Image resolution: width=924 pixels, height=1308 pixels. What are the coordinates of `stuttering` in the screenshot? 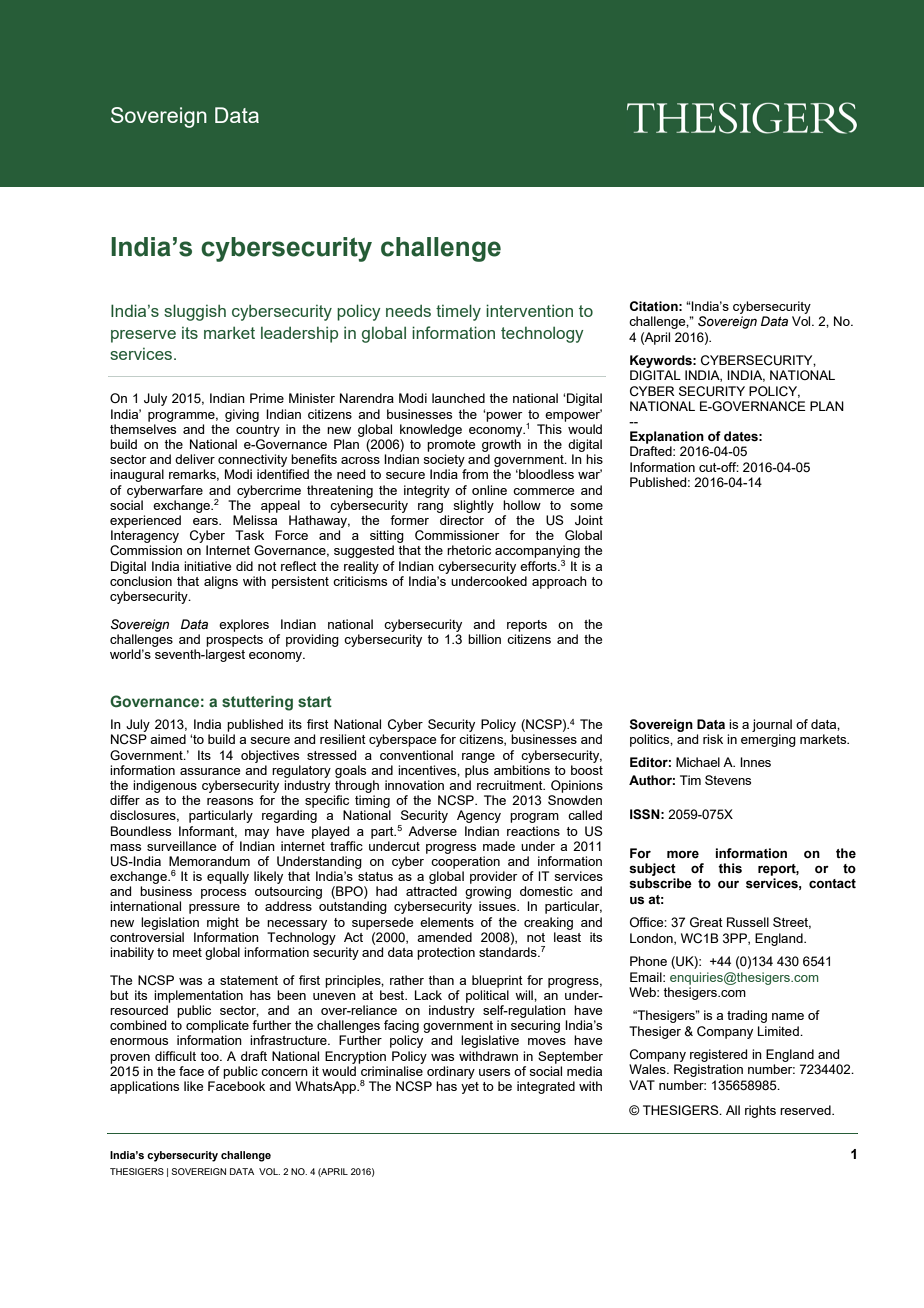 It's located at (257, 703).
